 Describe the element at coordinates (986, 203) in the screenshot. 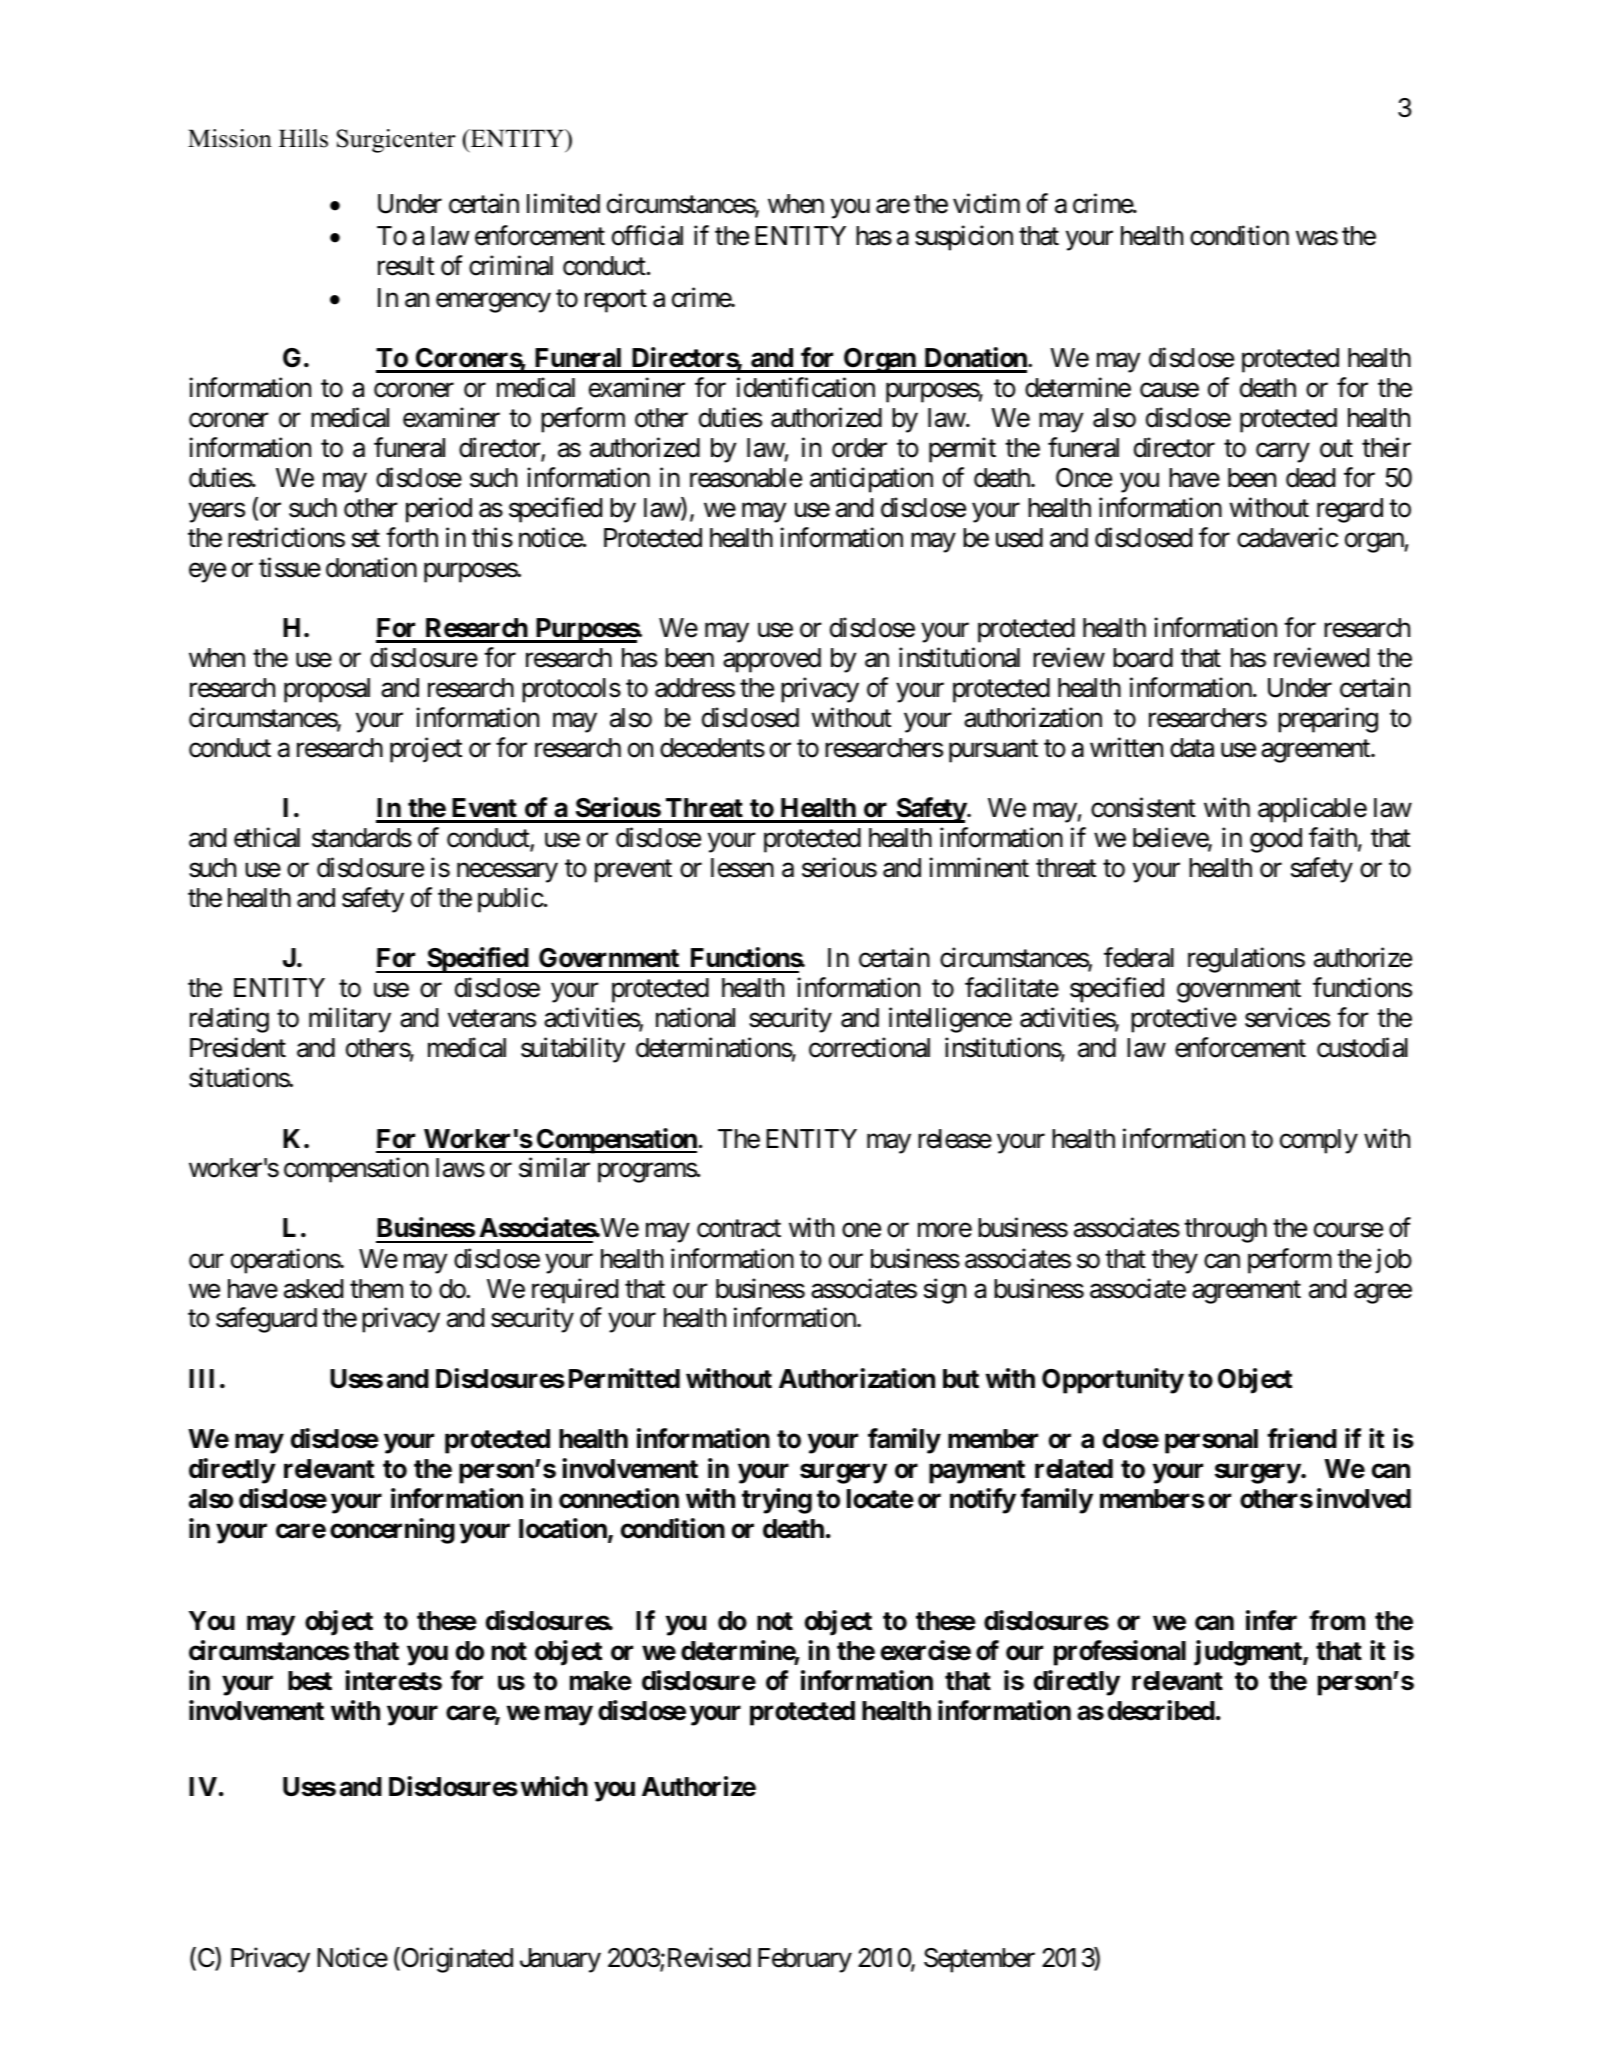

I see `victim` at that location.
